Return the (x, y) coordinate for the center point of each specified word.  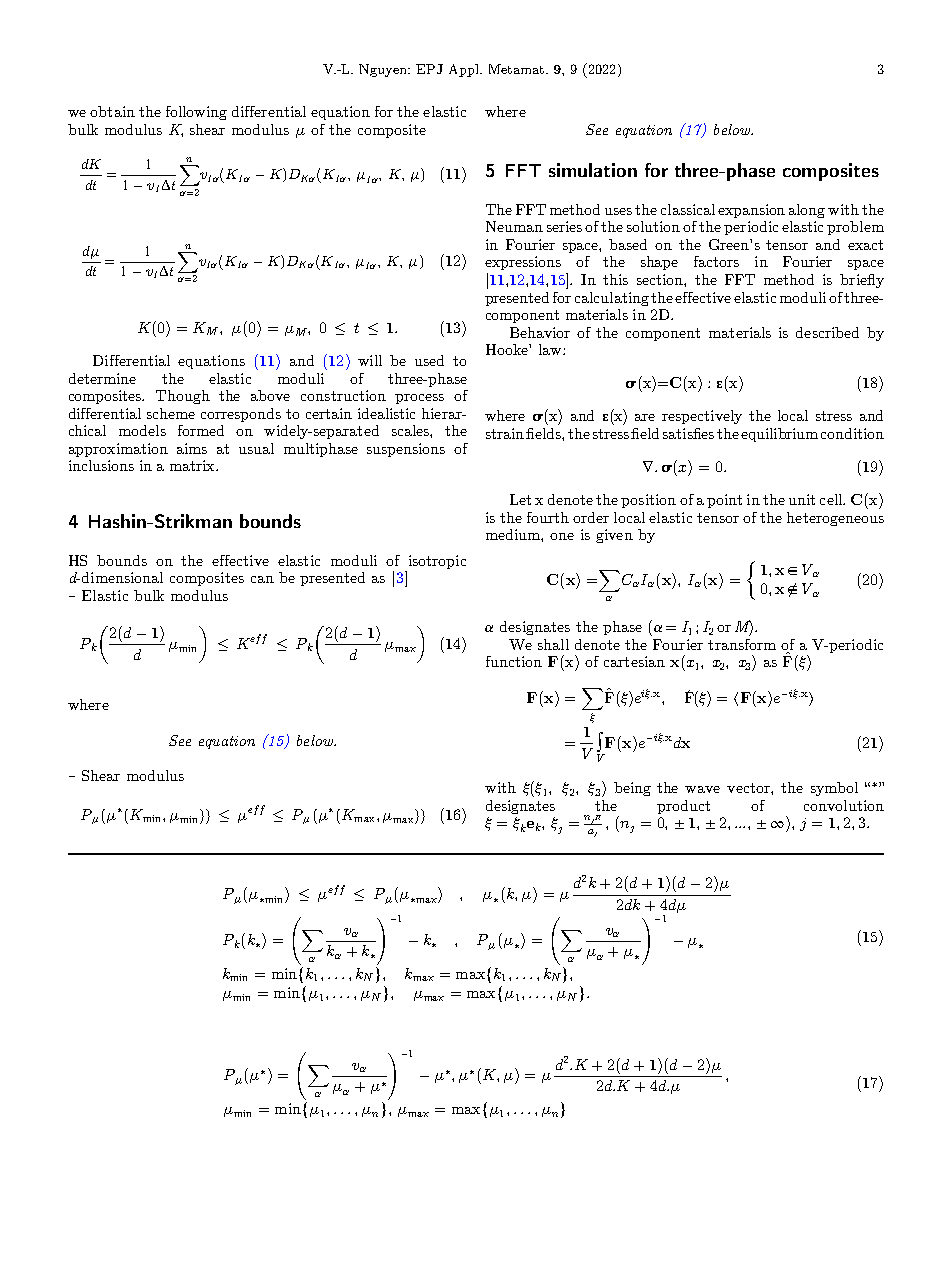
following (196, 113)
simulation (593, 170)
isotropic (437, 562)
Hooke (508, 349)
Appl (465, 70)
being (632, 789)
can (262, 579)
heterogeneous (835, 519)
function (514, 661)
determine (102, 378)
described (827, 332)
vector (749, 788)
